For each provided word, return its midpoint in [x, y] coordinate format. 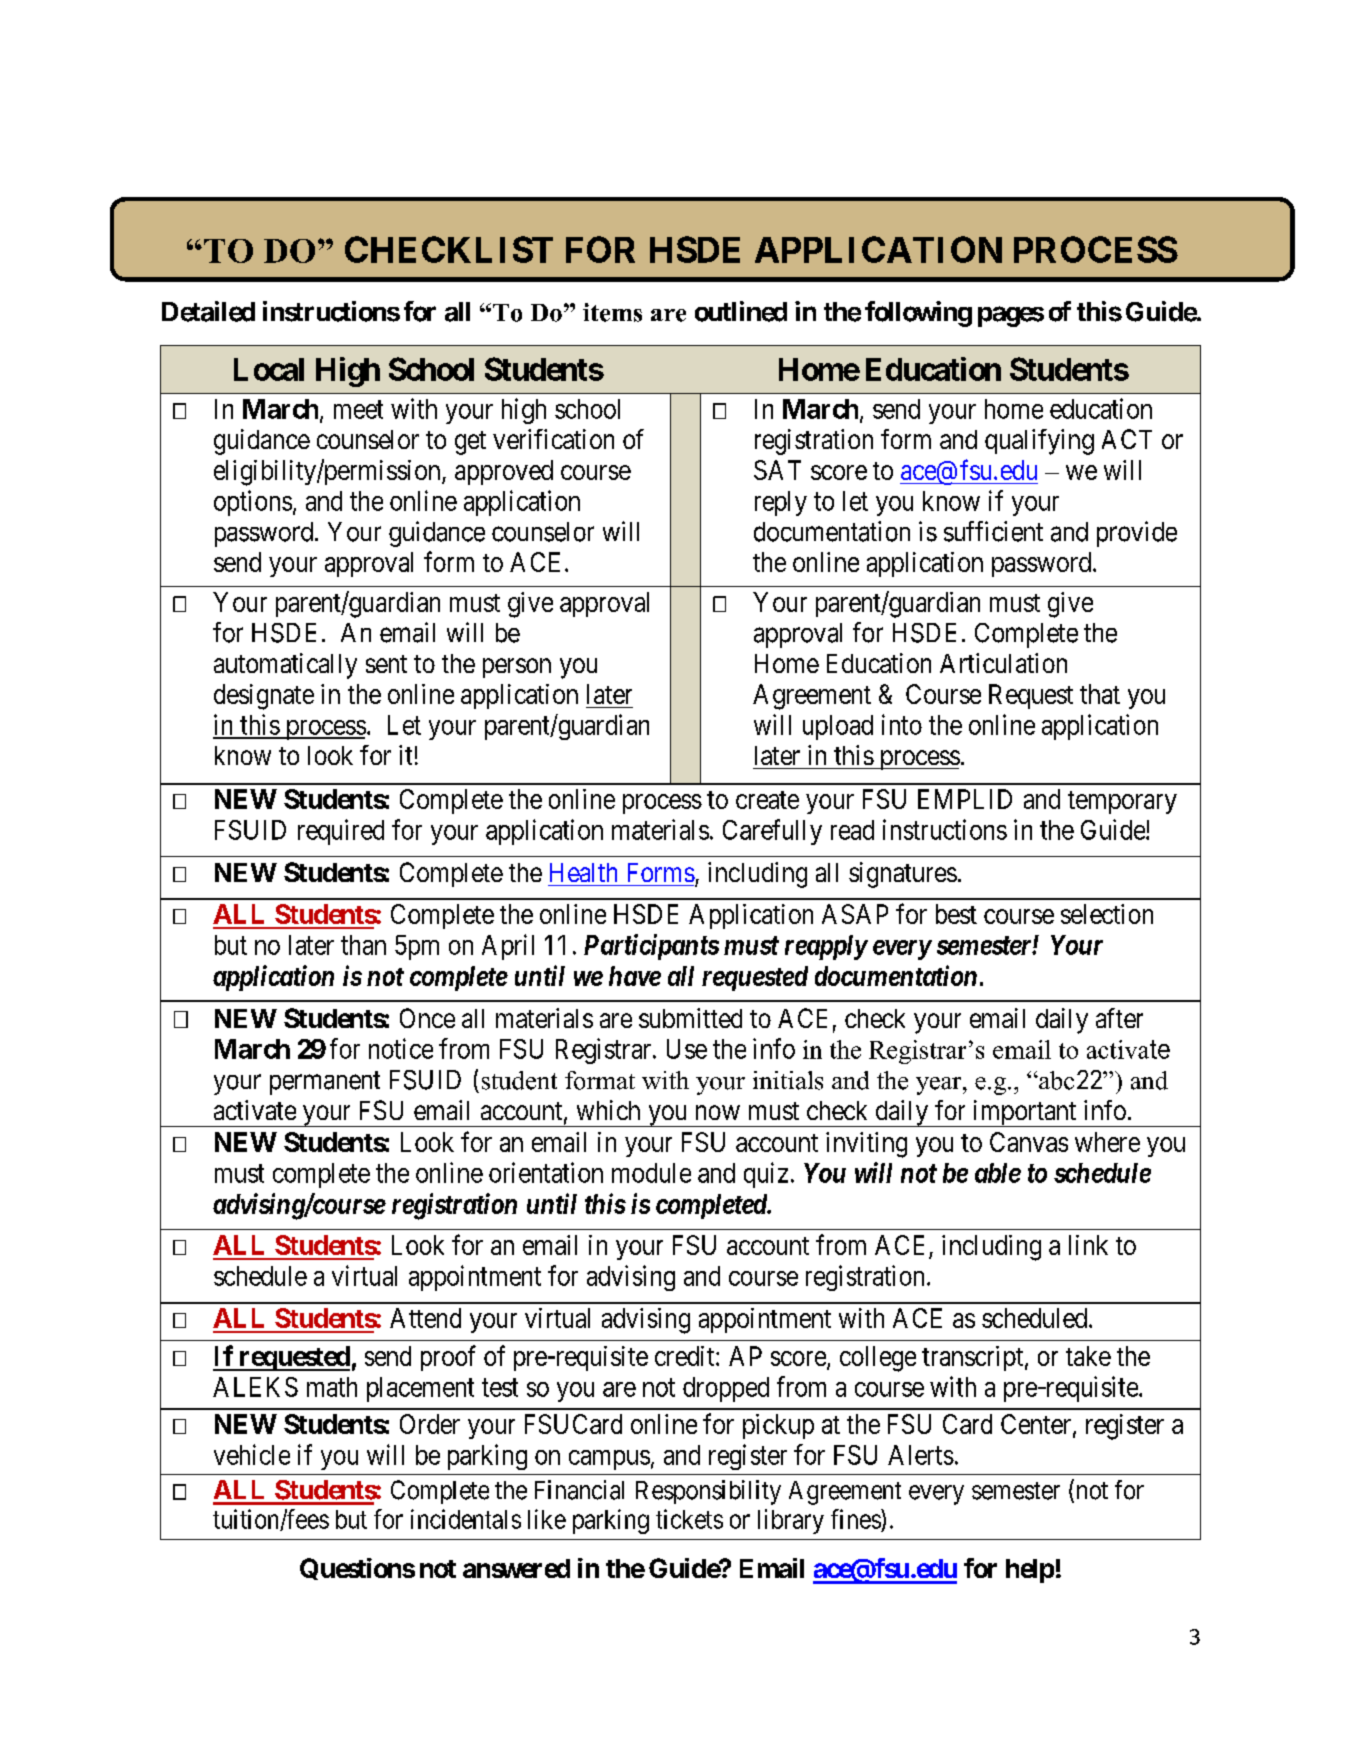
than [363, 945]
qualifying [1039, 442]
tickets [689, 1519]
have [635, 976]
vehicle [252, 1454]
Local [269, 369]
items [612, 312]
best [956, 914]
